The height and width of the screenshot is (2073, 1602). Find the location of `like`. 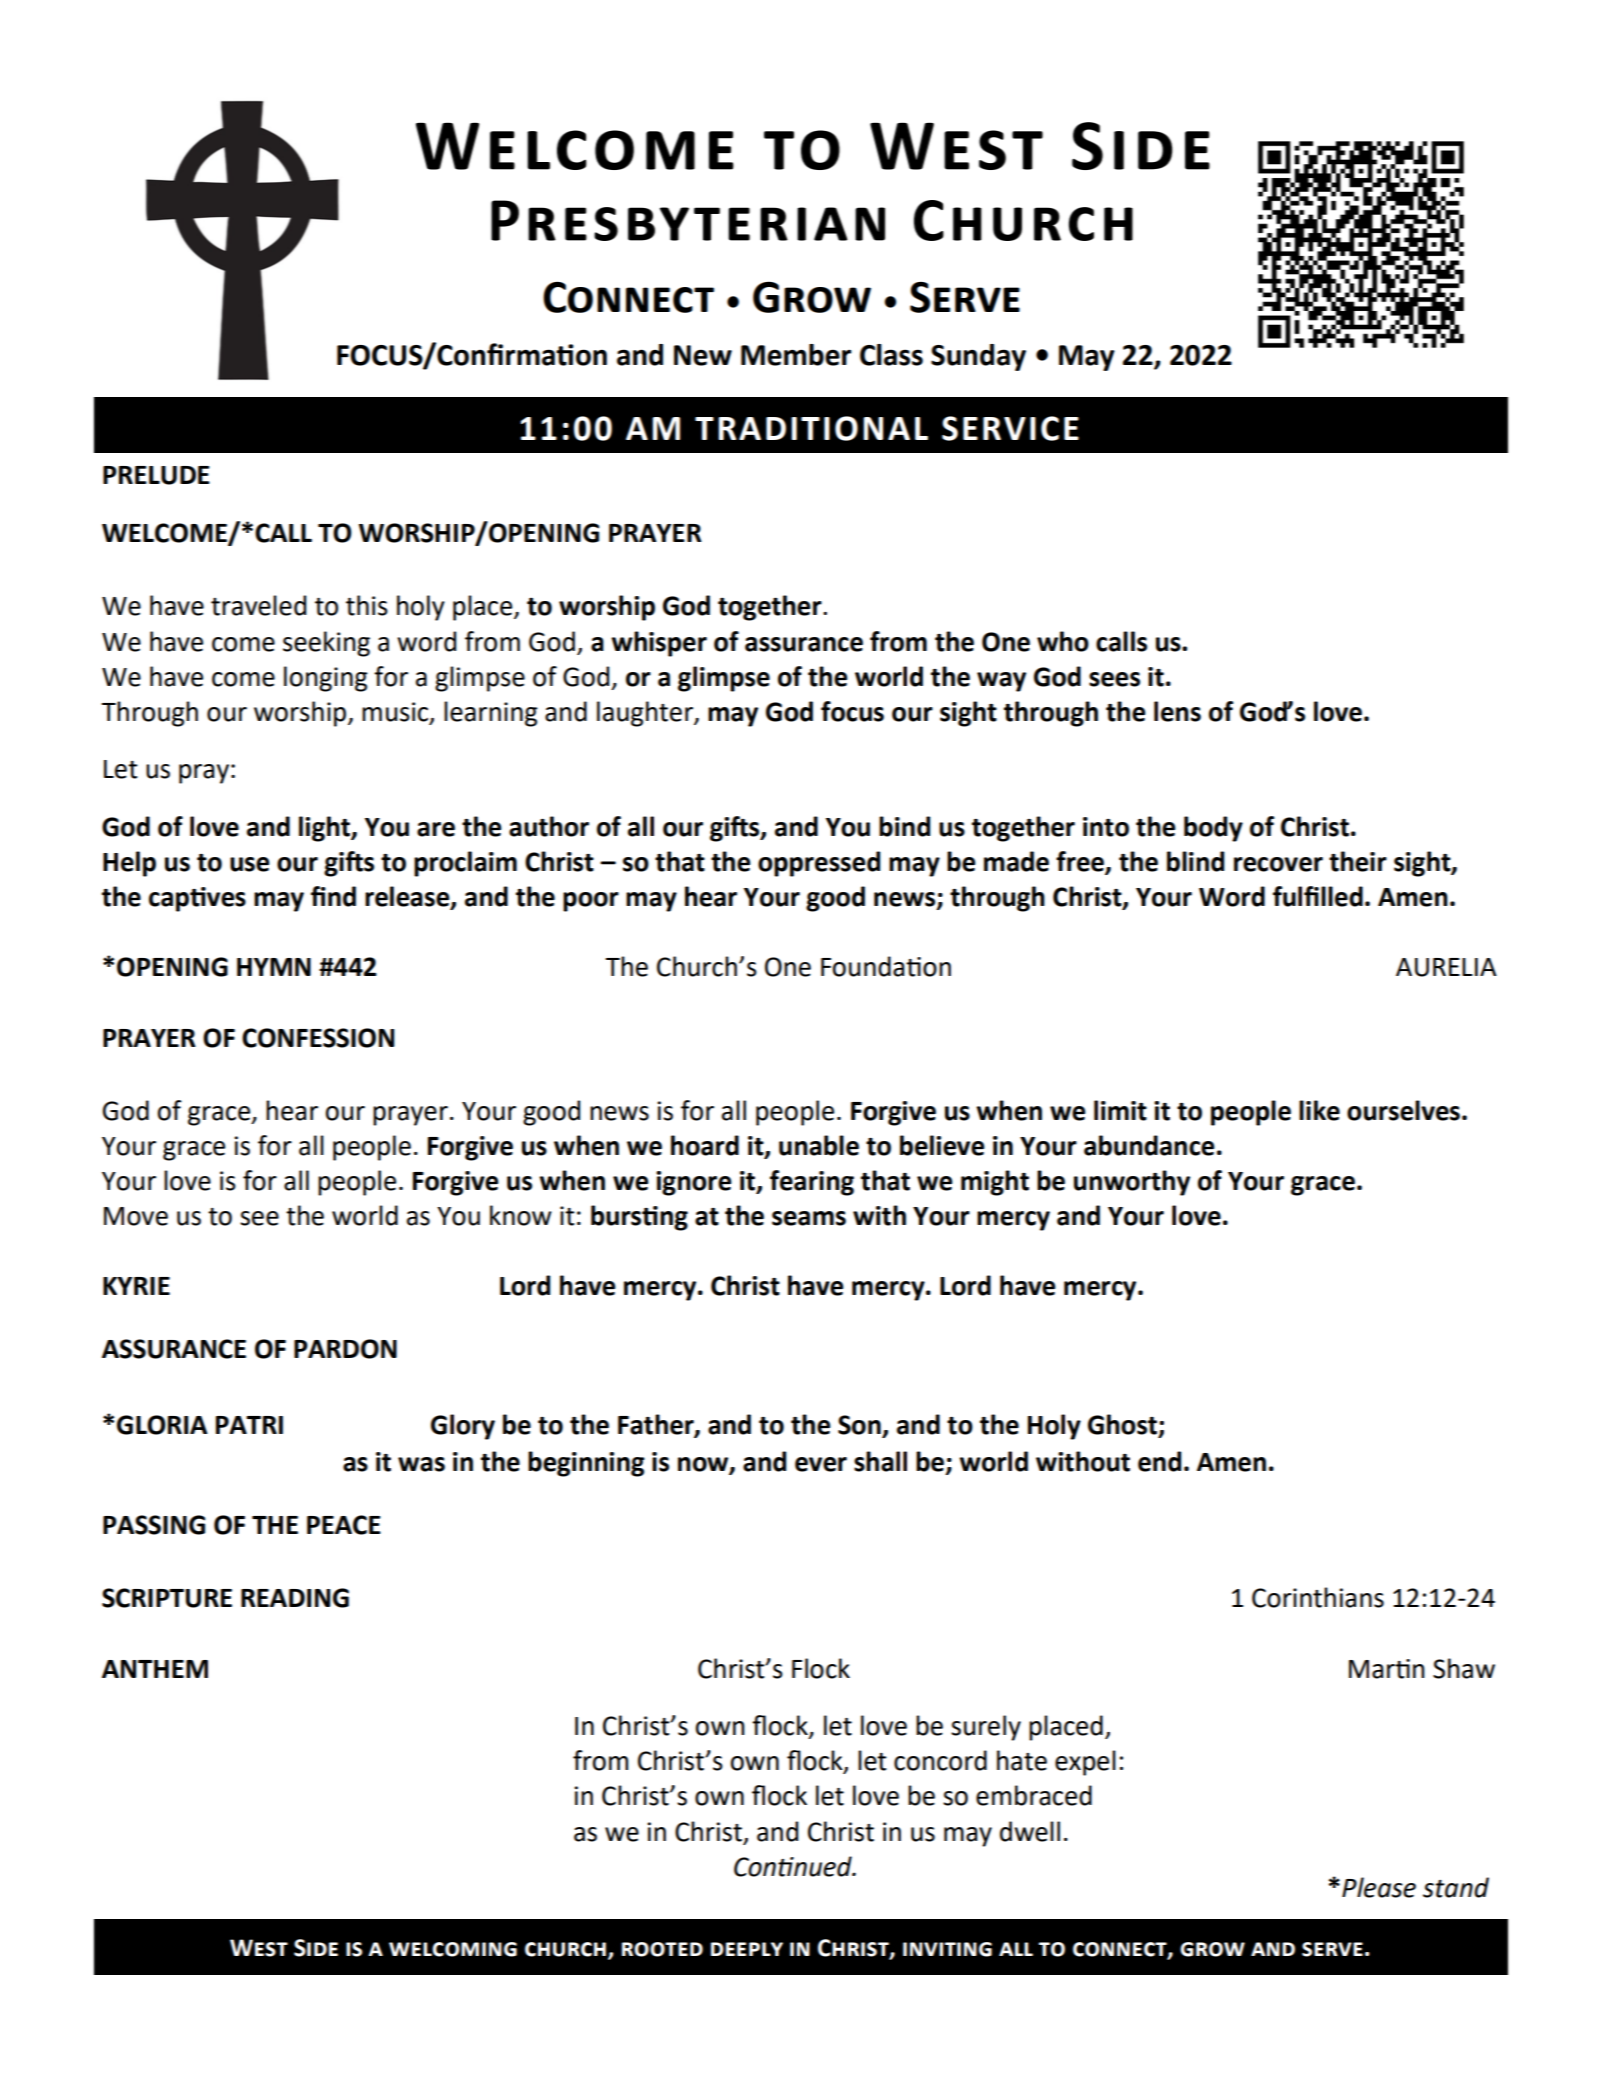

like is located at coordinates (1319, 1110).
